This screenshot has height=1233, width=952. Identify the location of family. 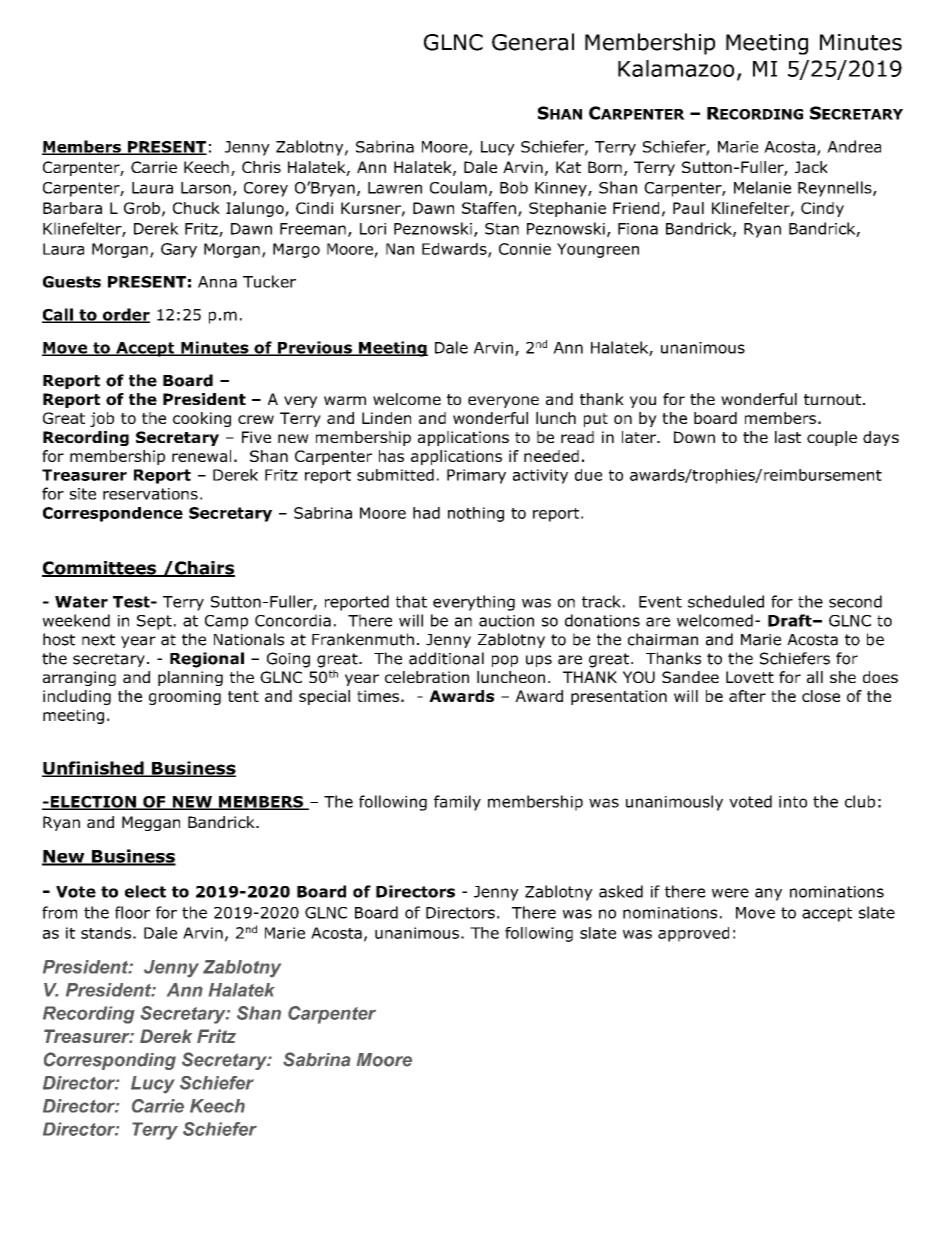
(457, 803).
